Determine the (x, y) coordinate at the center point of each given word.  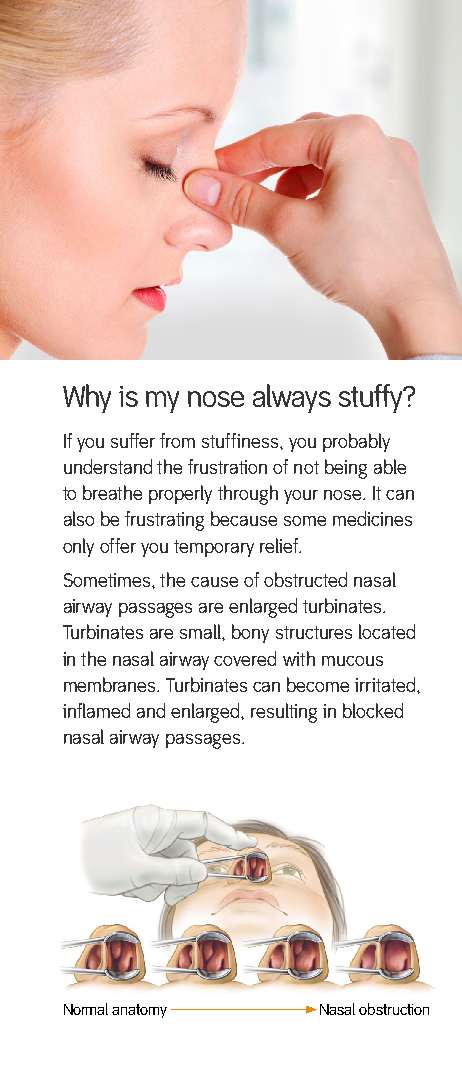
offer (118, 545)
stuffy (372, 398)
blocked (373, 710)
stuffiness (241, 440)
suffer (133, 440)
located (387, 631)
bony (250, 633)
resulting (284, 713)
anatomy (139, 1011)
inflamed (96, 710)
